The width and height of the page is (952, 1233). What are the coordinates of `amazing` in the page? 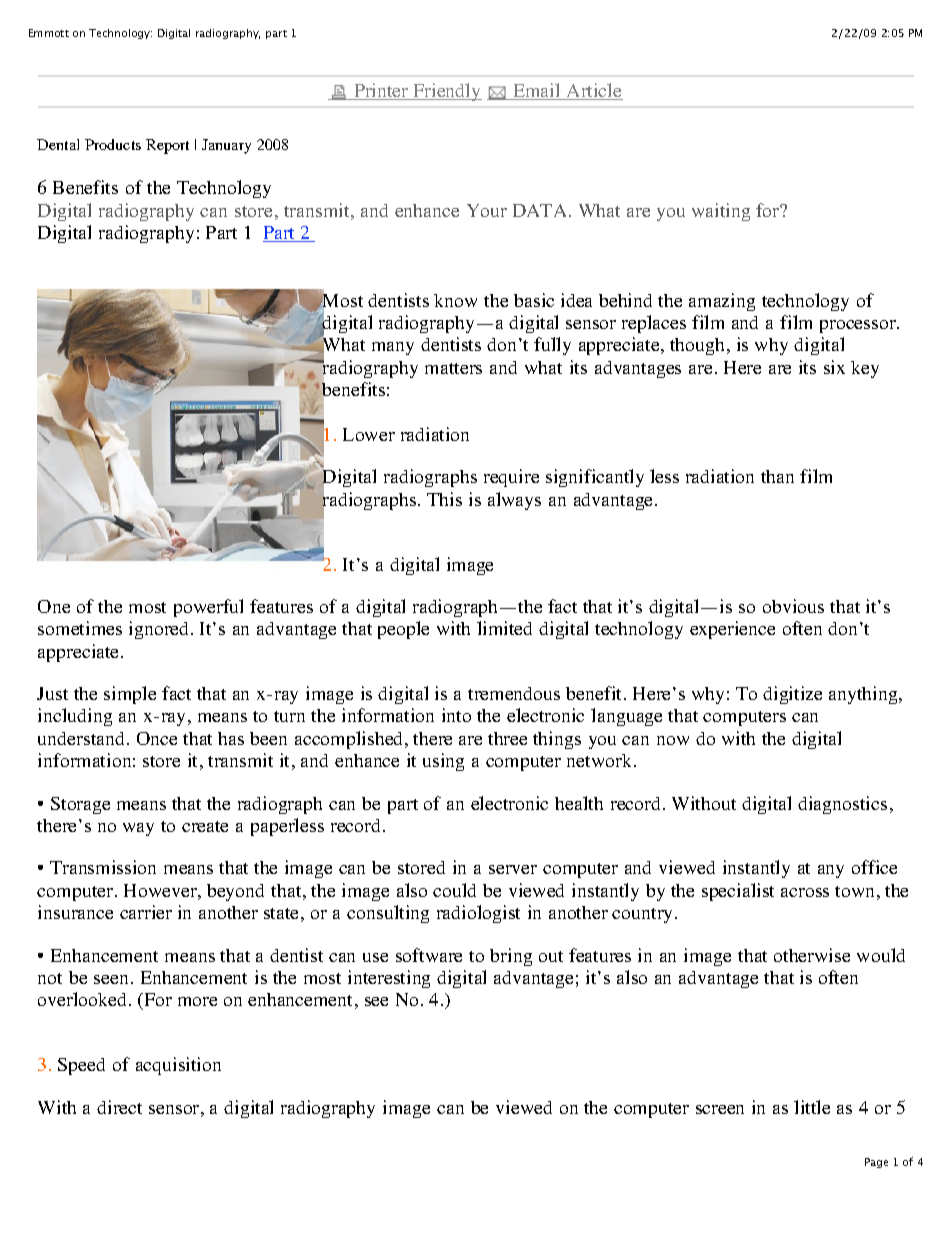 It's located at (722, 302).
